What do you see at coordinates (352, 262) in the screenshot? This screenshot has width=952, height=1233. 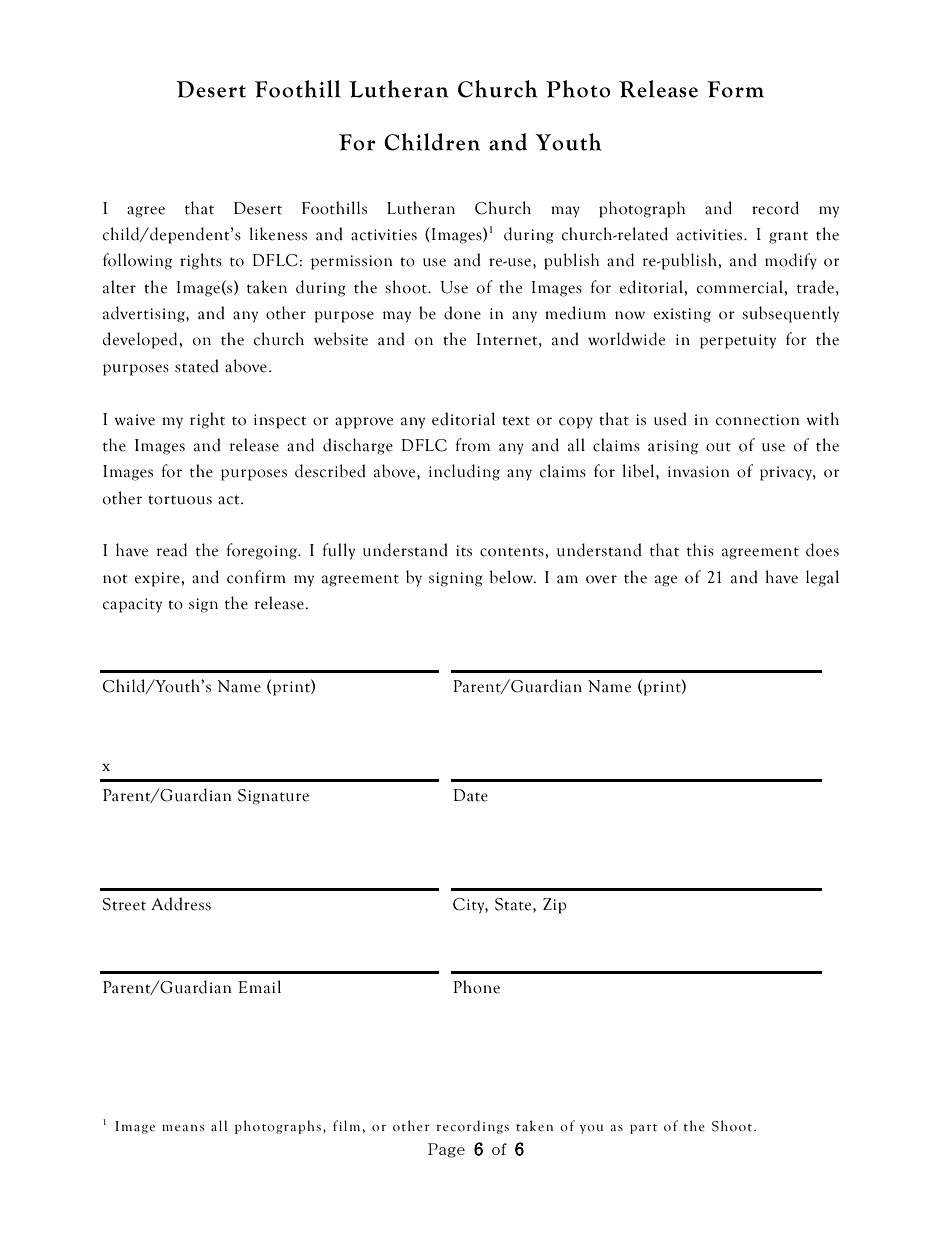 I see `permission` at bounding box center [352, 262].
